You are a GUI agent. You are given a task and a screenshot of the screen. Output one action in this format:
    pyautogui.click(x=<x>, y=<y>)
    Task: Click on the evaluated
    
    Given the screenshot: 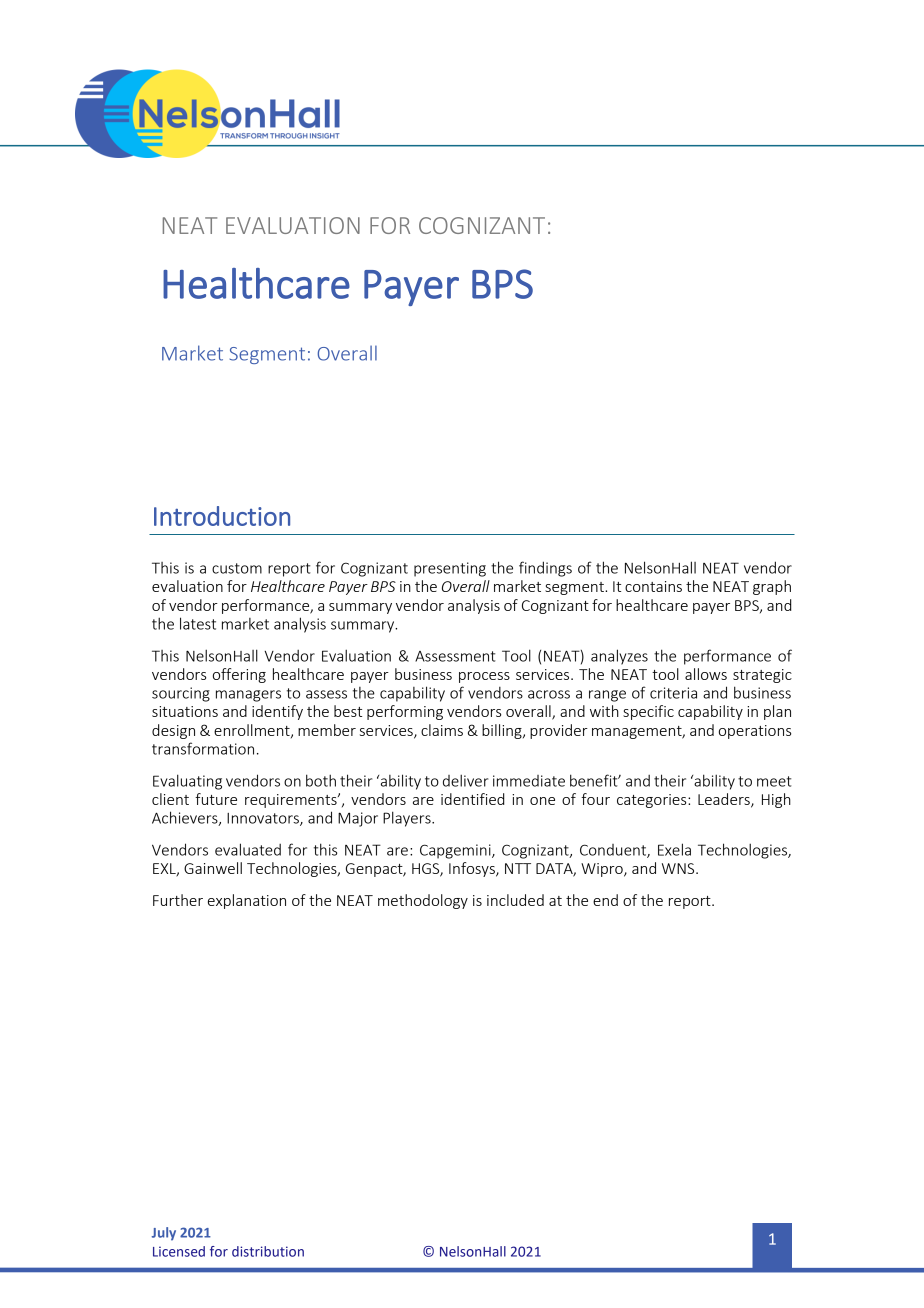 What is the action you would take?
    pyautogui.click(x=248, y=849)
